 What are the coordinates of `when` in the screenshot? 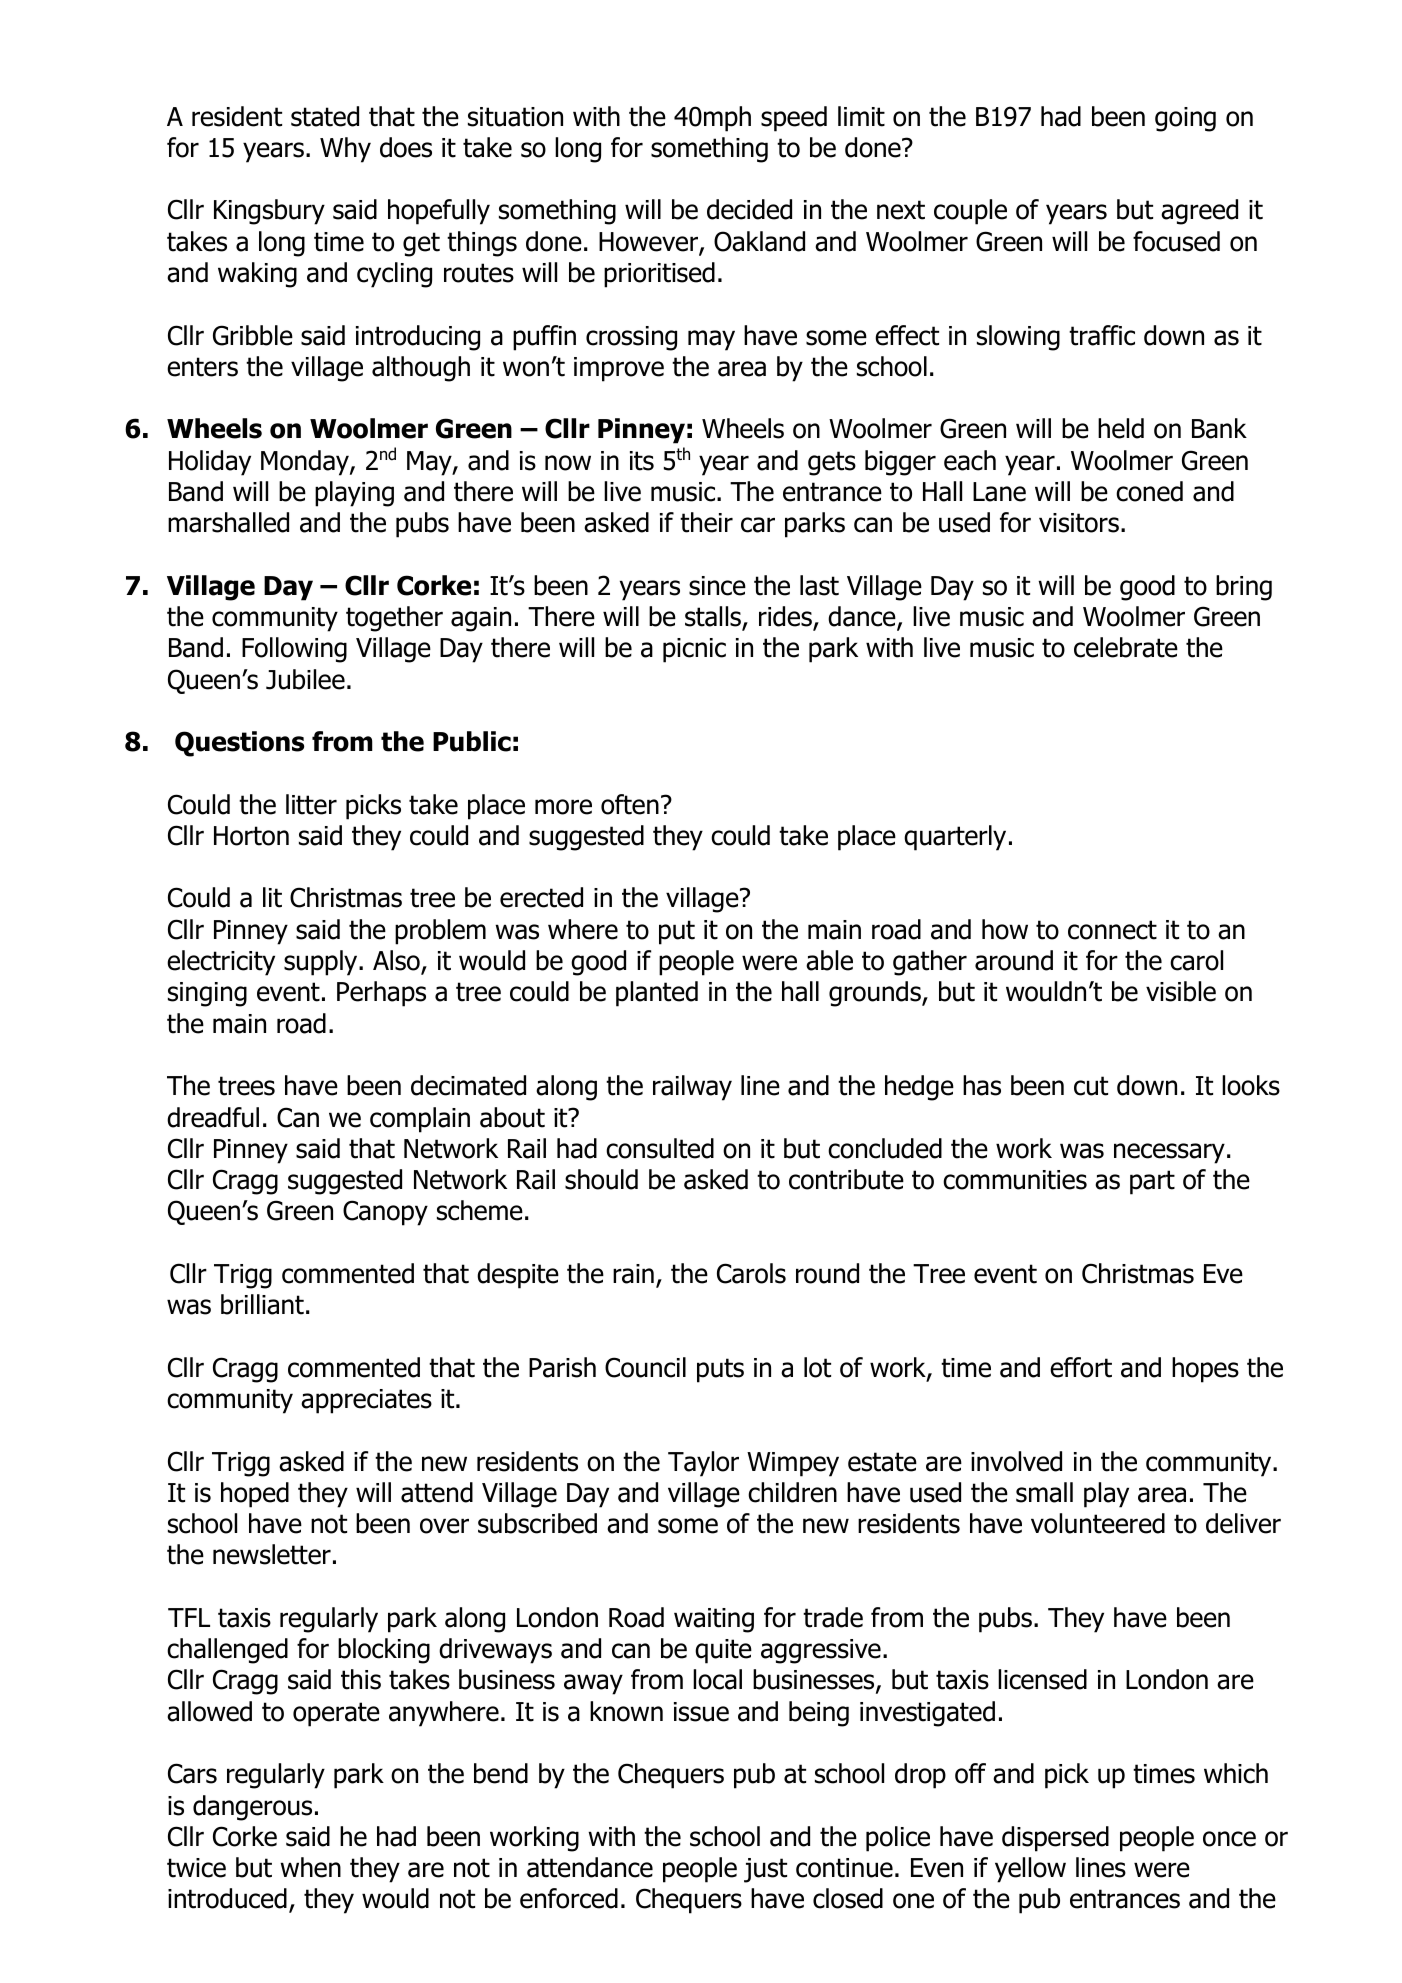 It's located at (310, 1867).
